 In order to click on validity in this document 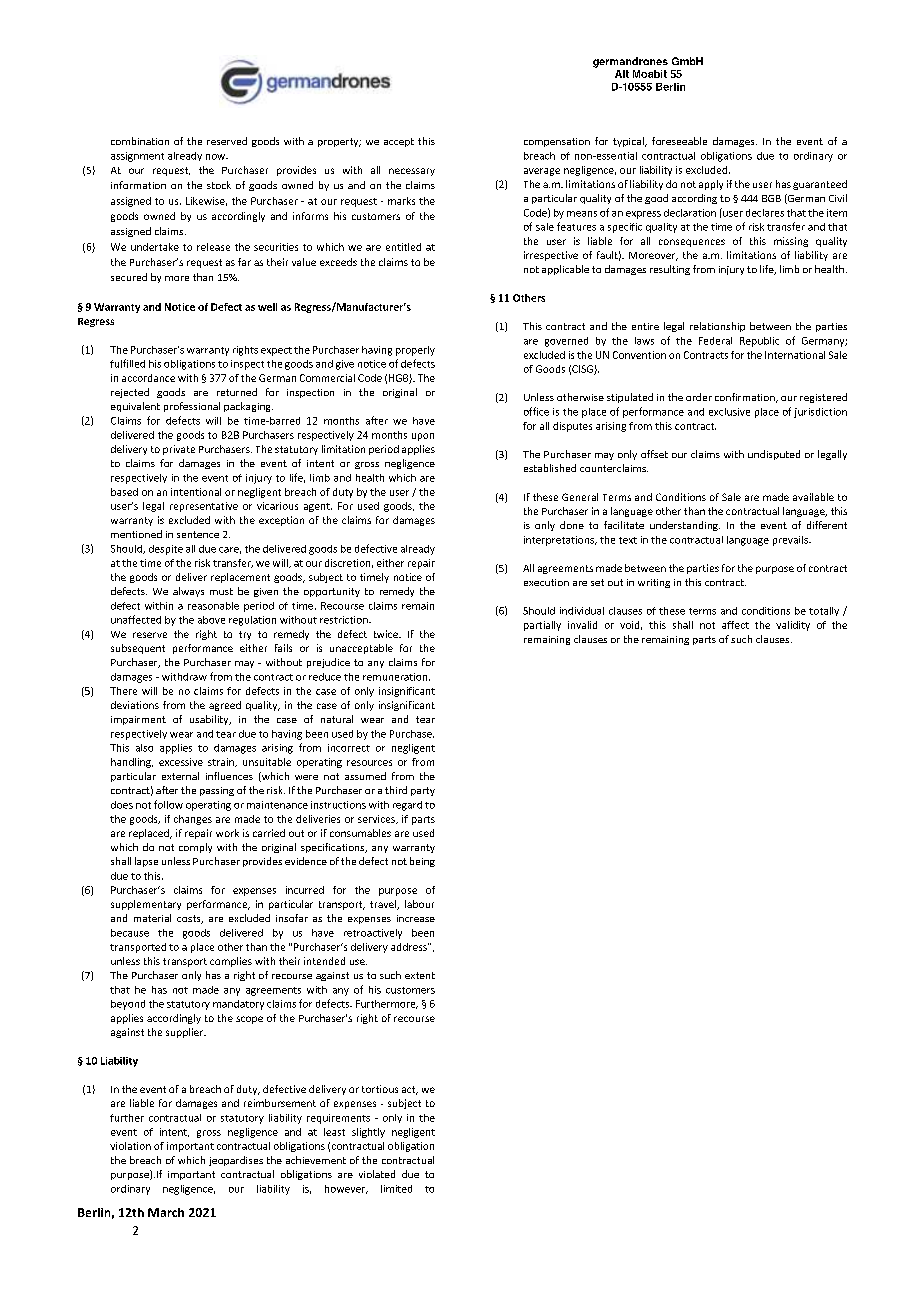, I will do `click(793, 626)`.
